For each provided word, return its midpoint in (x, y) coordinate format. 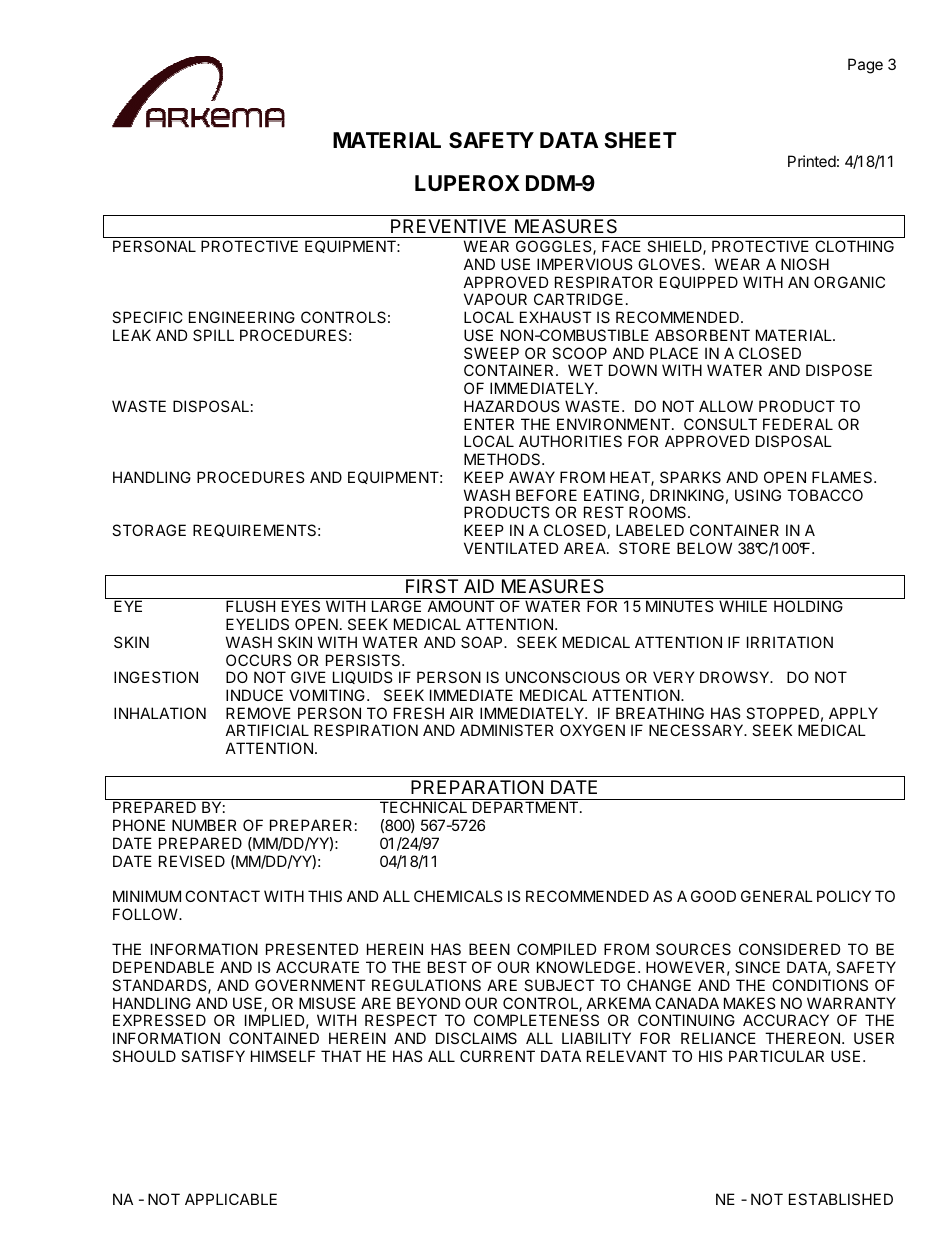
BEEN (489, 949)
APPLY (853, 713)
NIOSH (805, 264)
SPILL (213, 335)
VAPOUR (495, 299)
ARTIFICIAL (267, 730)
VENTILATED (511, 548)
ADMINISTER (507, 730)
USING (758, 495)
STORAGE (149, 530)
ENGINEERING (242, 317)
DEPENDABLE (163, 967)
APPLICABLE (231, 1199)
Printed (812, 161)
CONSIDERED (790, 949)
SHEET (640, 140)
